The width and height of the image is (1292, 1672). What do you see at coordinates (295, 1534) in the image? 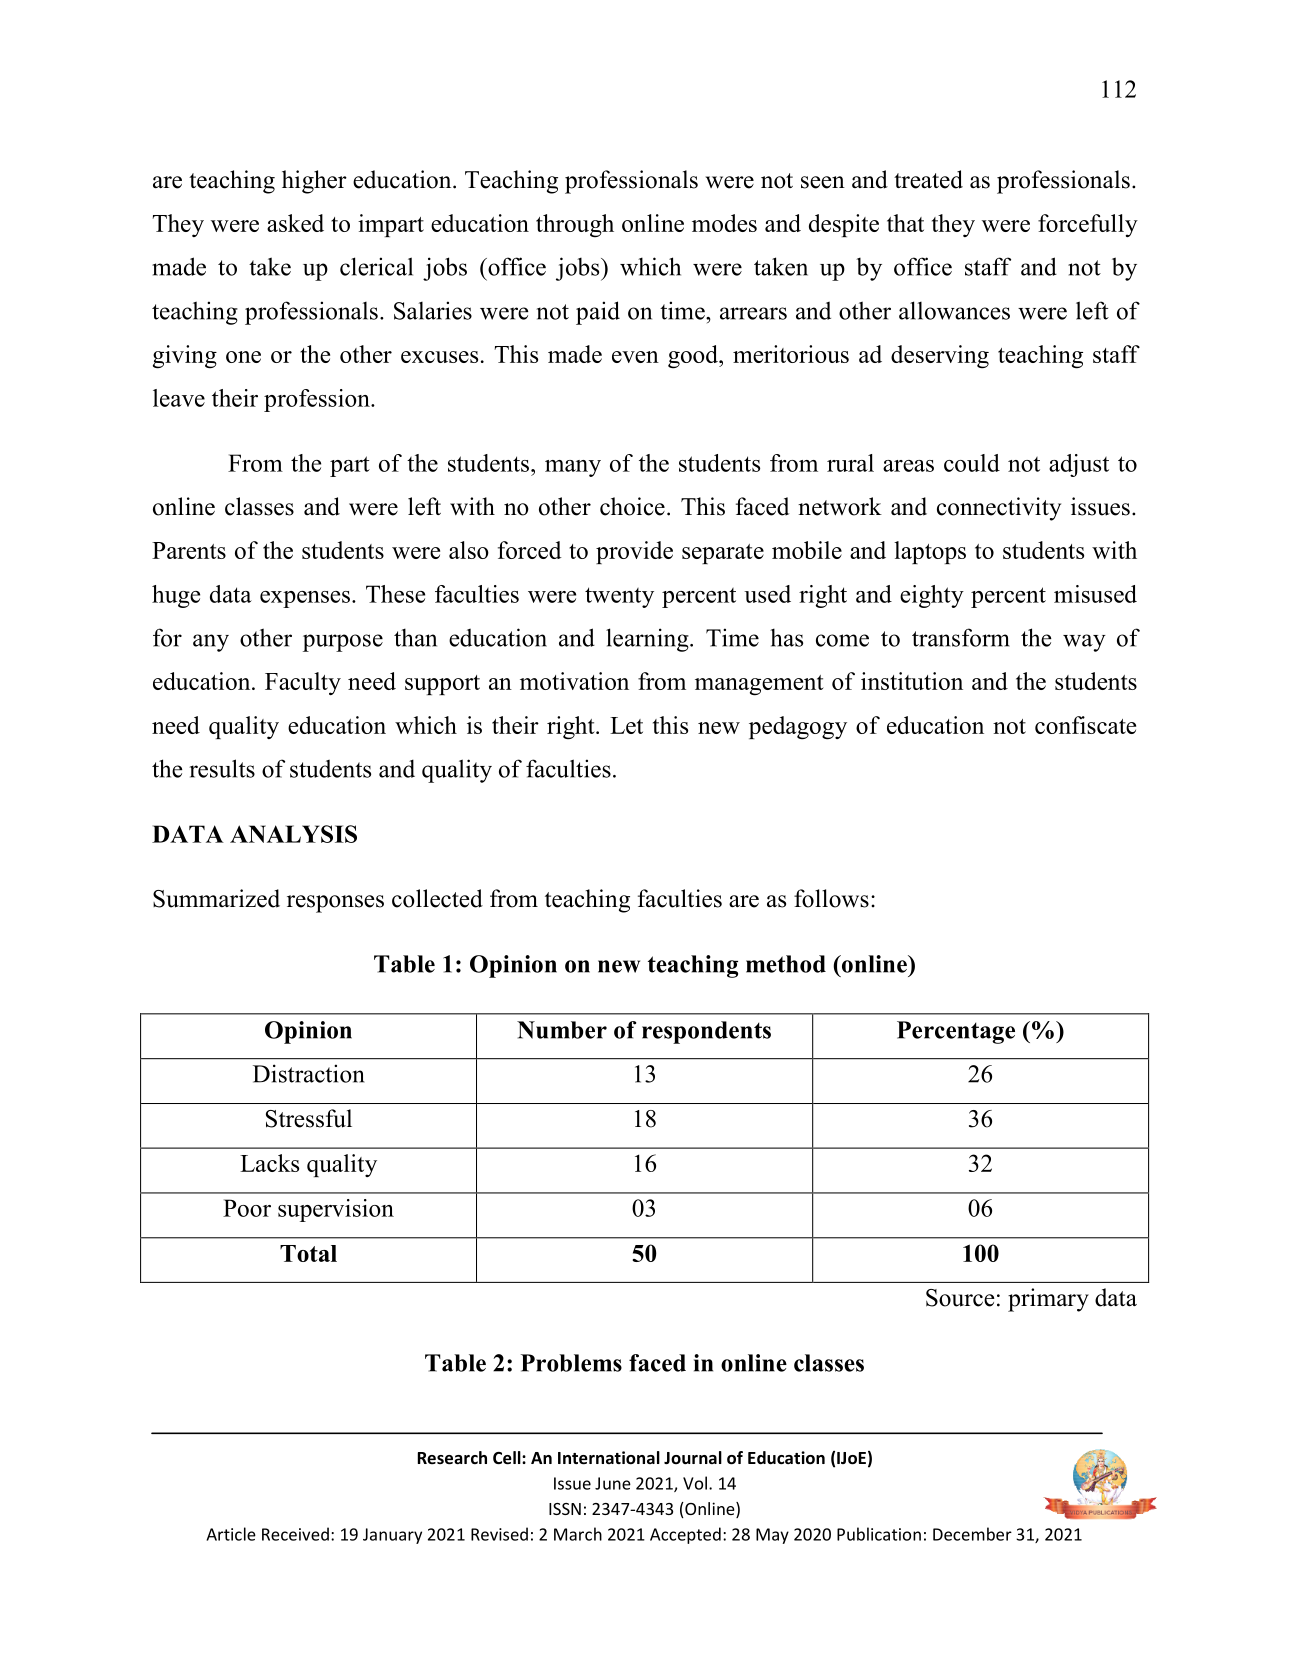
I see `Received` at bounding box center [295, 1534].
